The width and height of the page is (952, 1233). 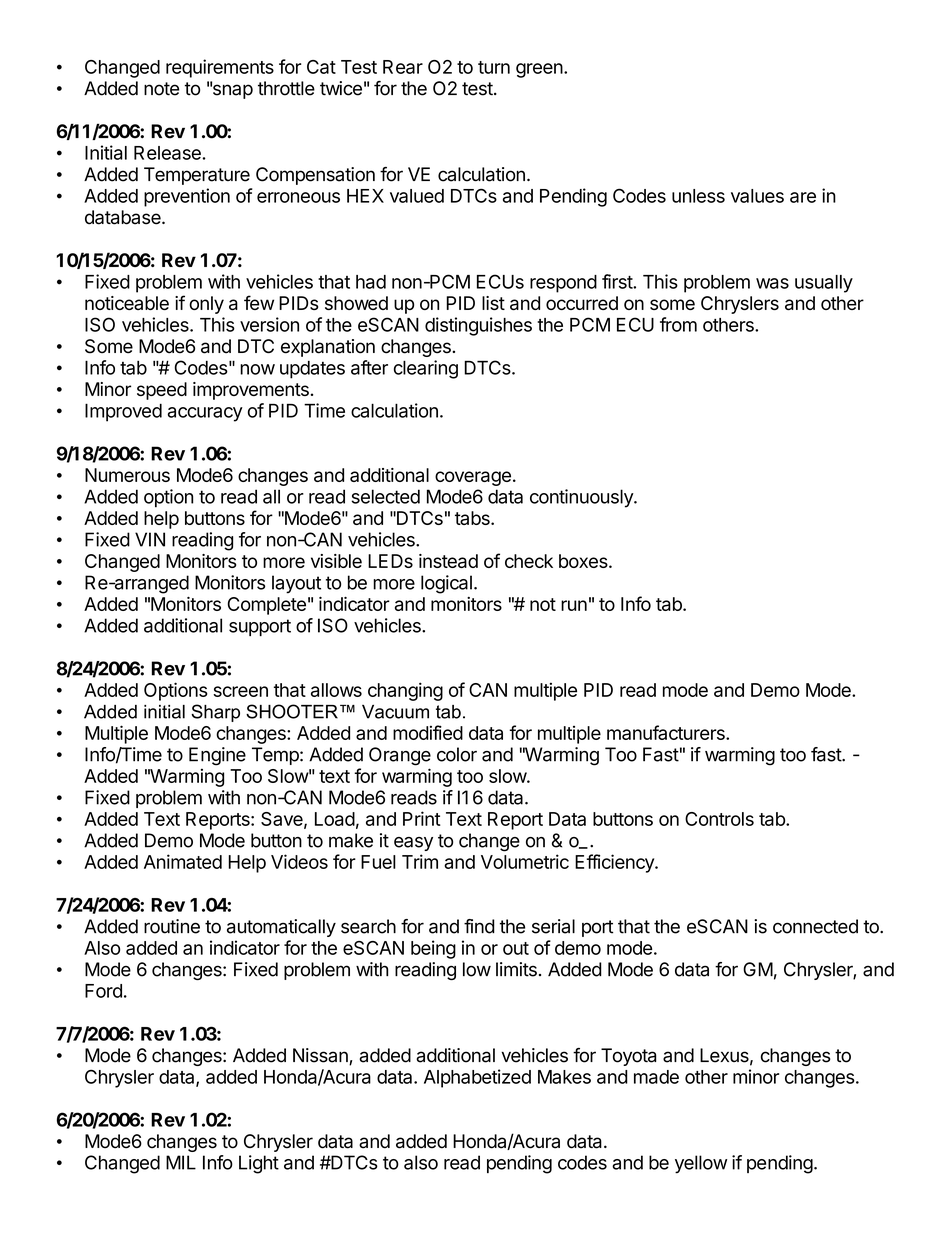 What do you see at coordinates (181, 1162) in the page?
I see `MIL` at bounding box center [181, 1162].
